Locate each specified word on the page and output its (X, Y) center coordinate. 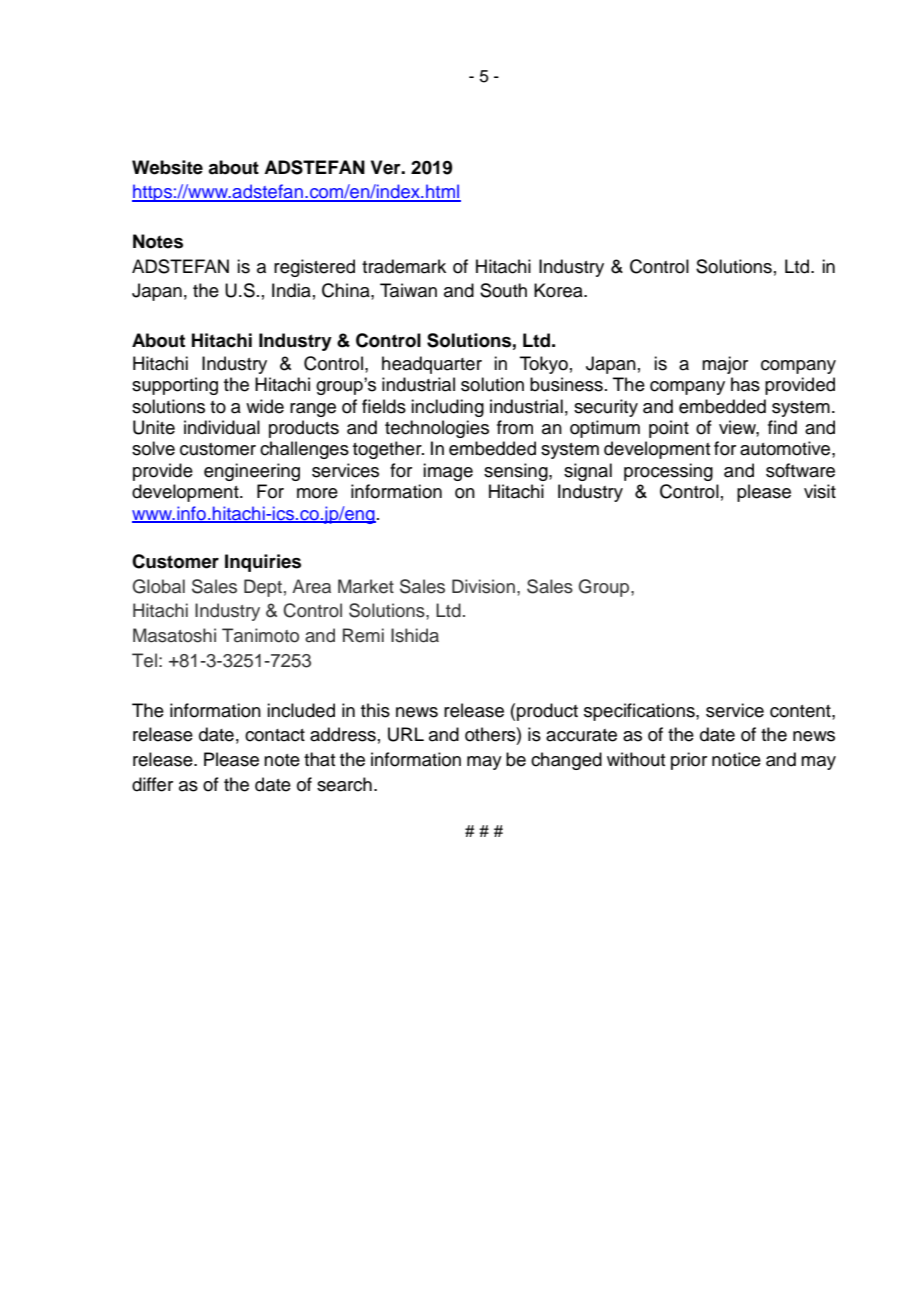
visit (820, 491)
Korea (559, 290)
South (503, 290)
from (515, 427)
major (725, 365)
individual (222, 427)
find (782, 427)
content (801, 711)
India (291, 290)
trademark (404, 266)
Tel (144, 660)
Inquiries (263, 563)
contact (275, 735)
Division (483, 586)
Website (167, 167)
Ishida (415, 635)
